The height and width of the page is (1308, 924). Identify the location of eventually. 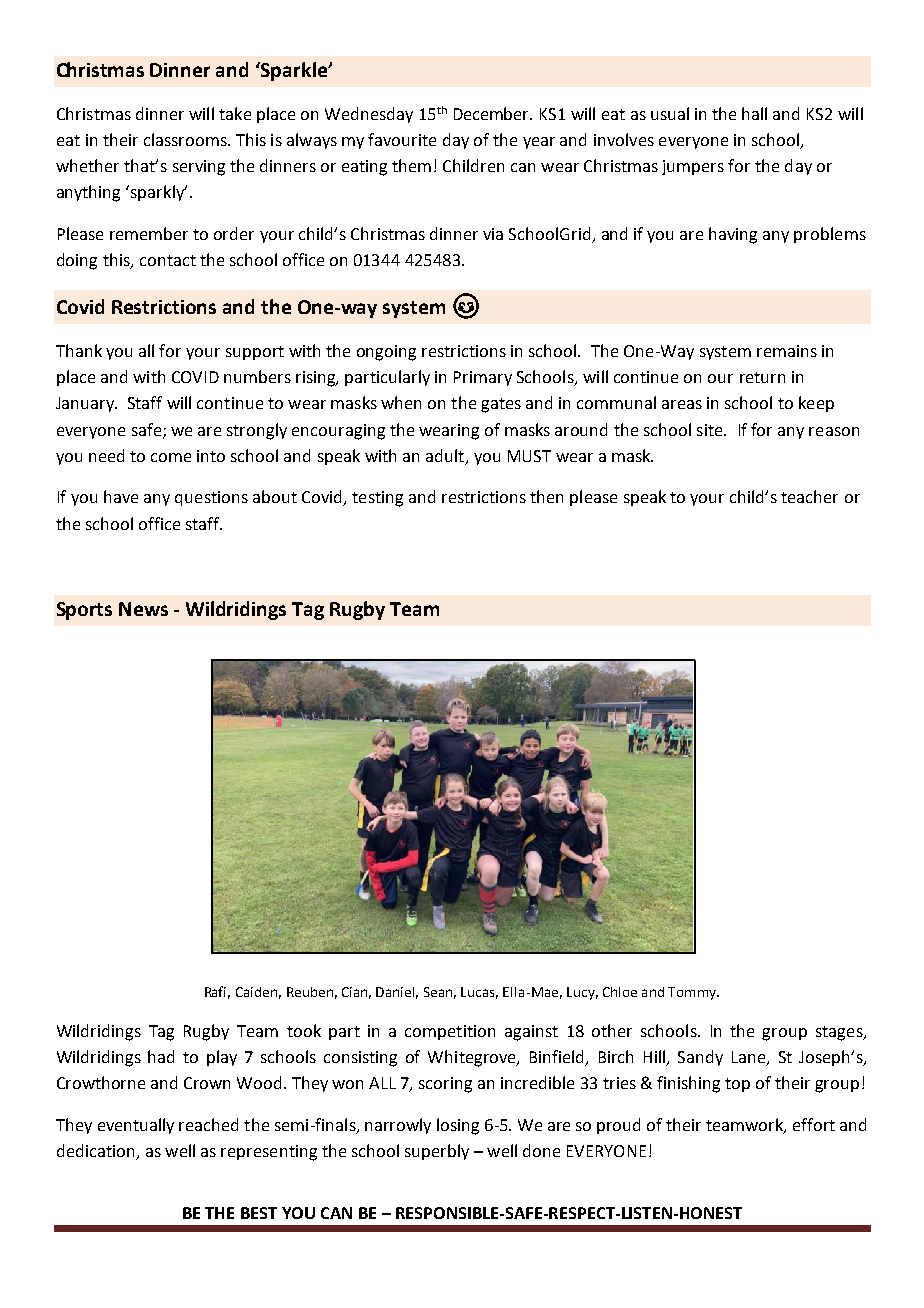
(136, 1126).
